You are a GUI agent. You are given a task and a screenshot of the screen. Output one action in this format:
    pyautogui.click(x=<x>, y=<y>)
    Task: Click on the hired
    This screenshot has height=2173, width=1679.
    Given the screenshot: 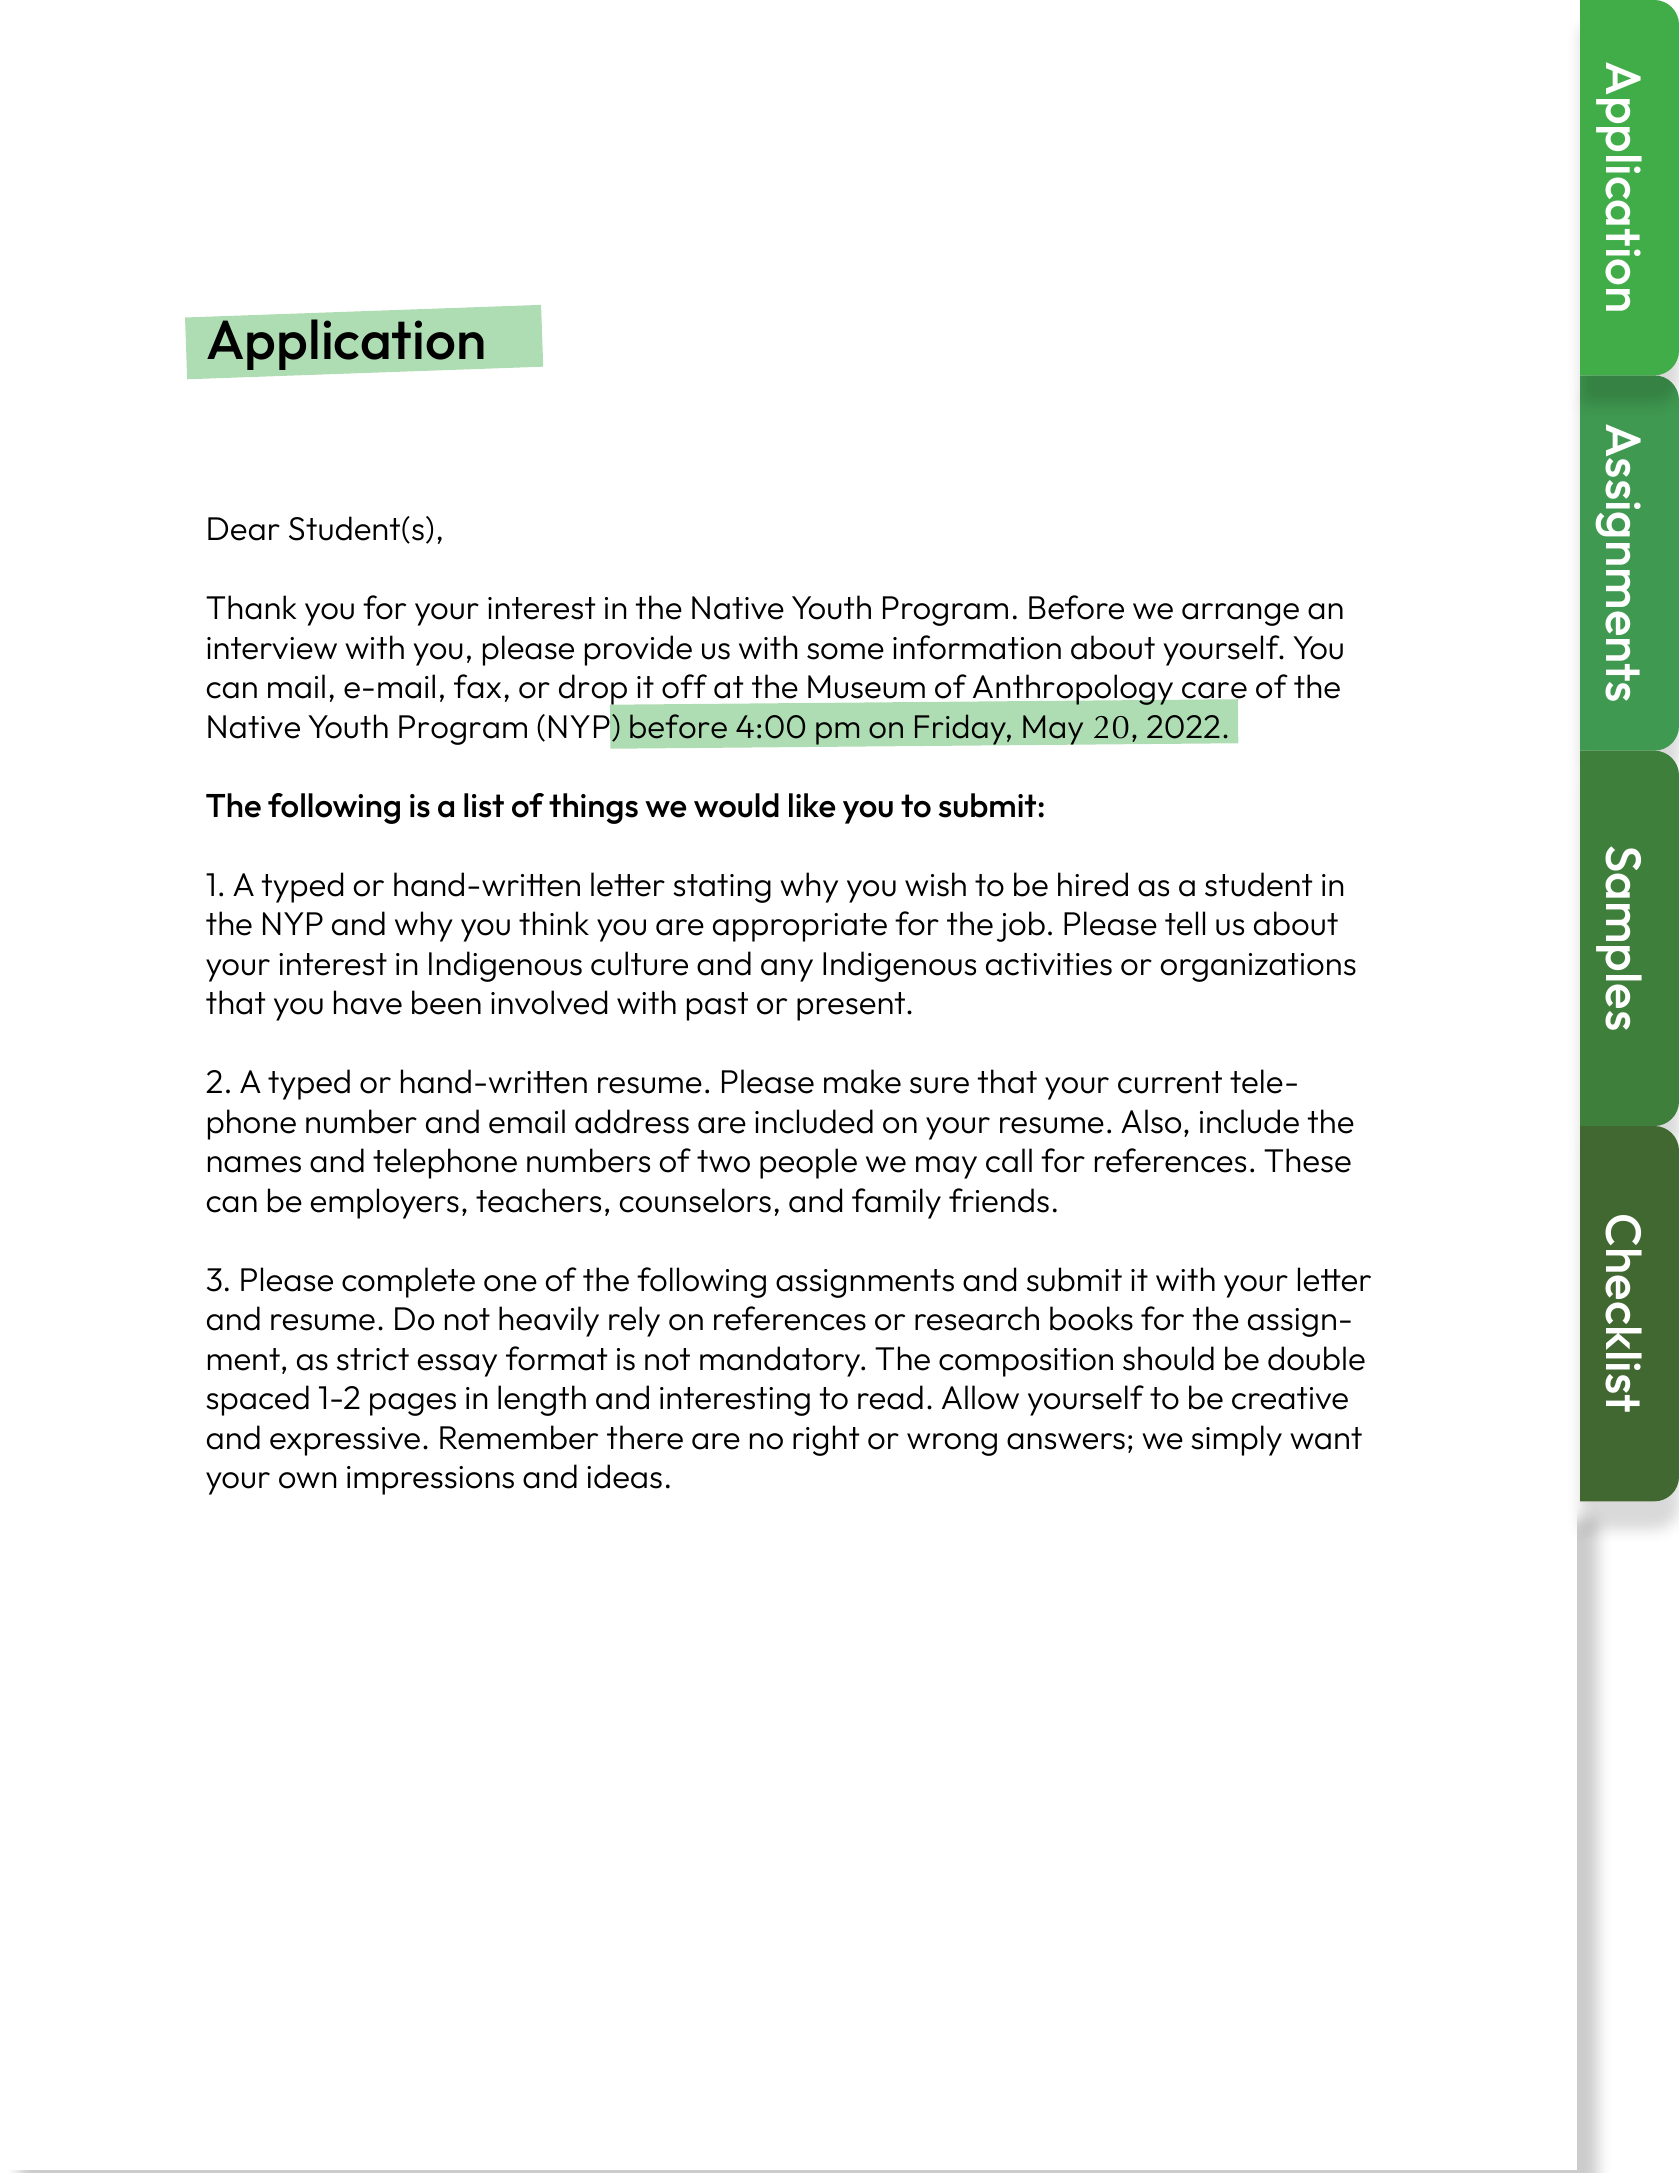 What is the action you would take?
    pyautogui.click(x=1093, y=884)
